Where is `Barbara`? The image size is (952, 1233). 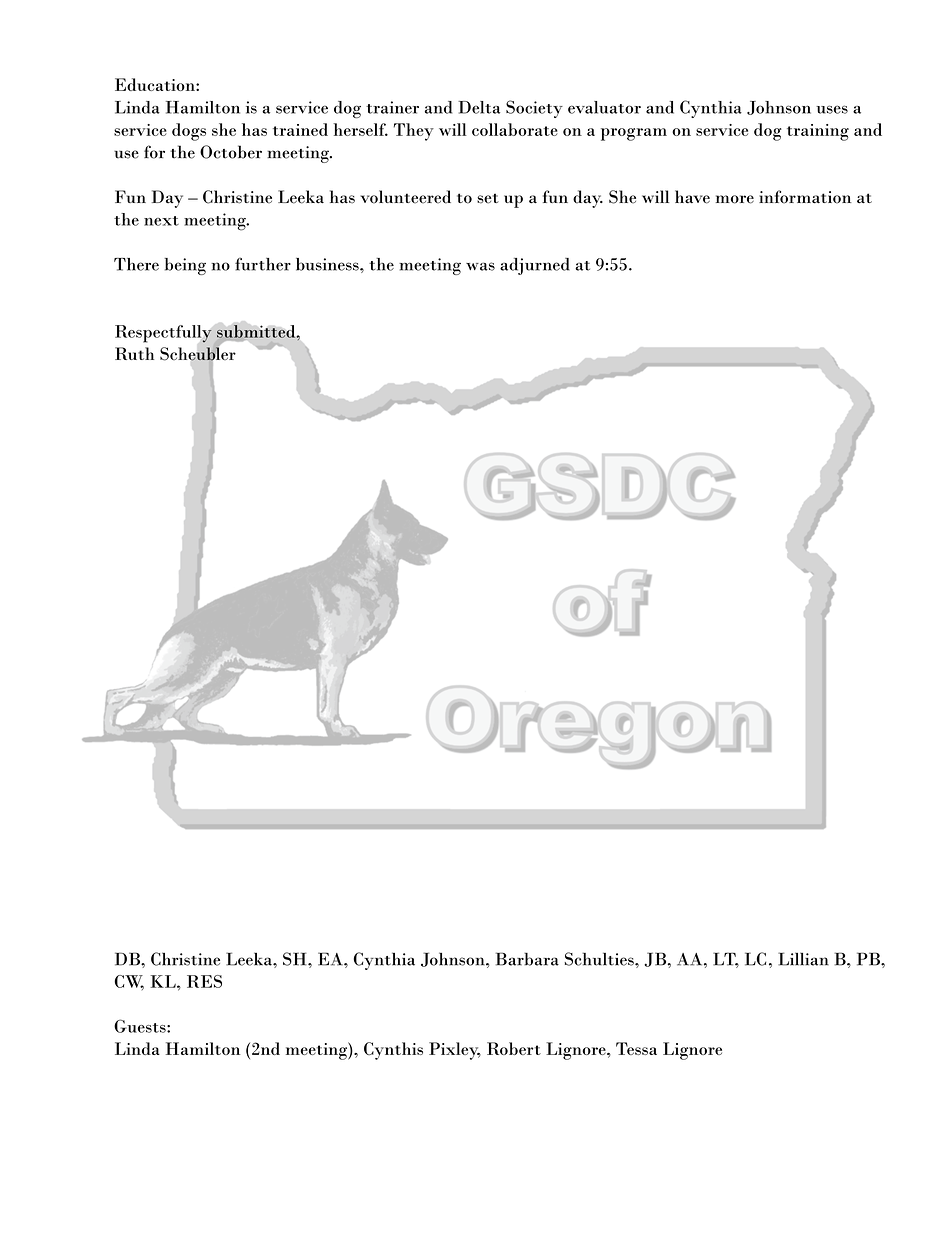
Barbara is located at coordinates (527, 959).
